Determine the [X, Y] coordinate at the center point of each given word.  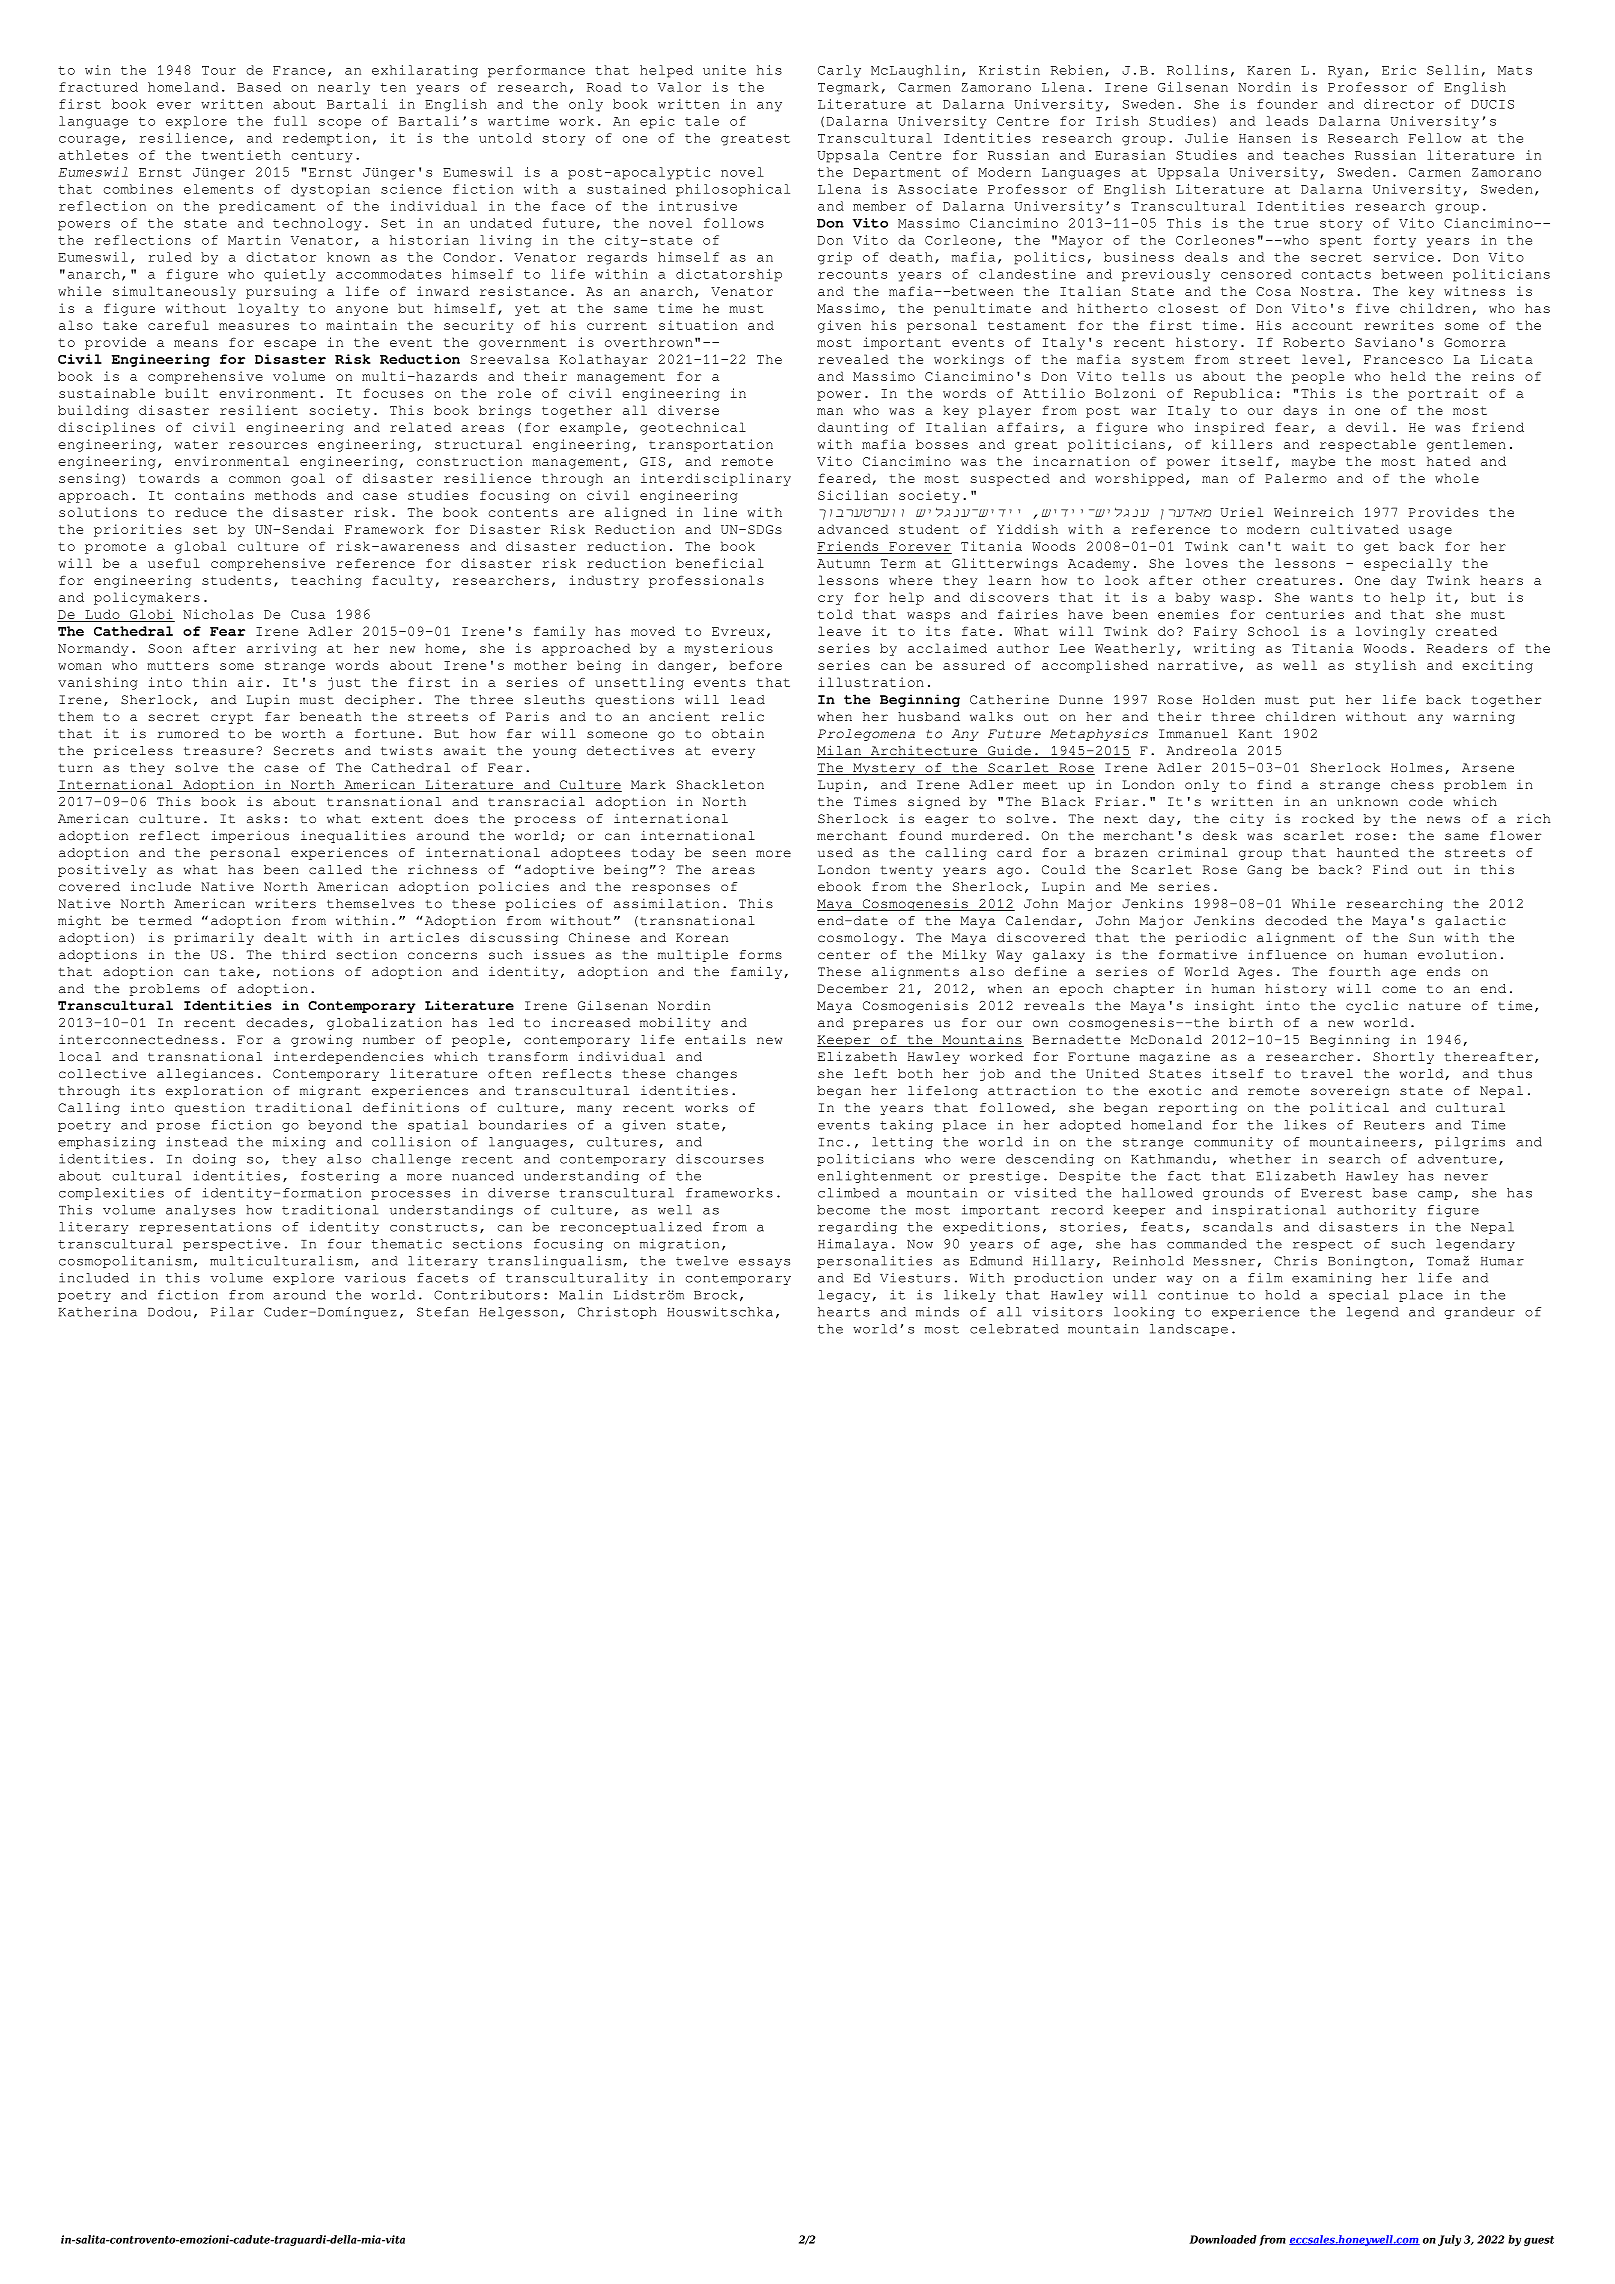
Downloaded [1223, 2239]
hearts [844, 1312]
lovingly [1390, 632]
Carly [839, 71]
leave [839, 631]
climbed [848, 1193]
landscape [1189, 1330]
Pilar [232, 1312]
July [1449, 2240]
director [1399, 104]
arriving [282, 649]
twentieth [241, 155]
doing [214, 1160]
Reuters [1394, 1125]
